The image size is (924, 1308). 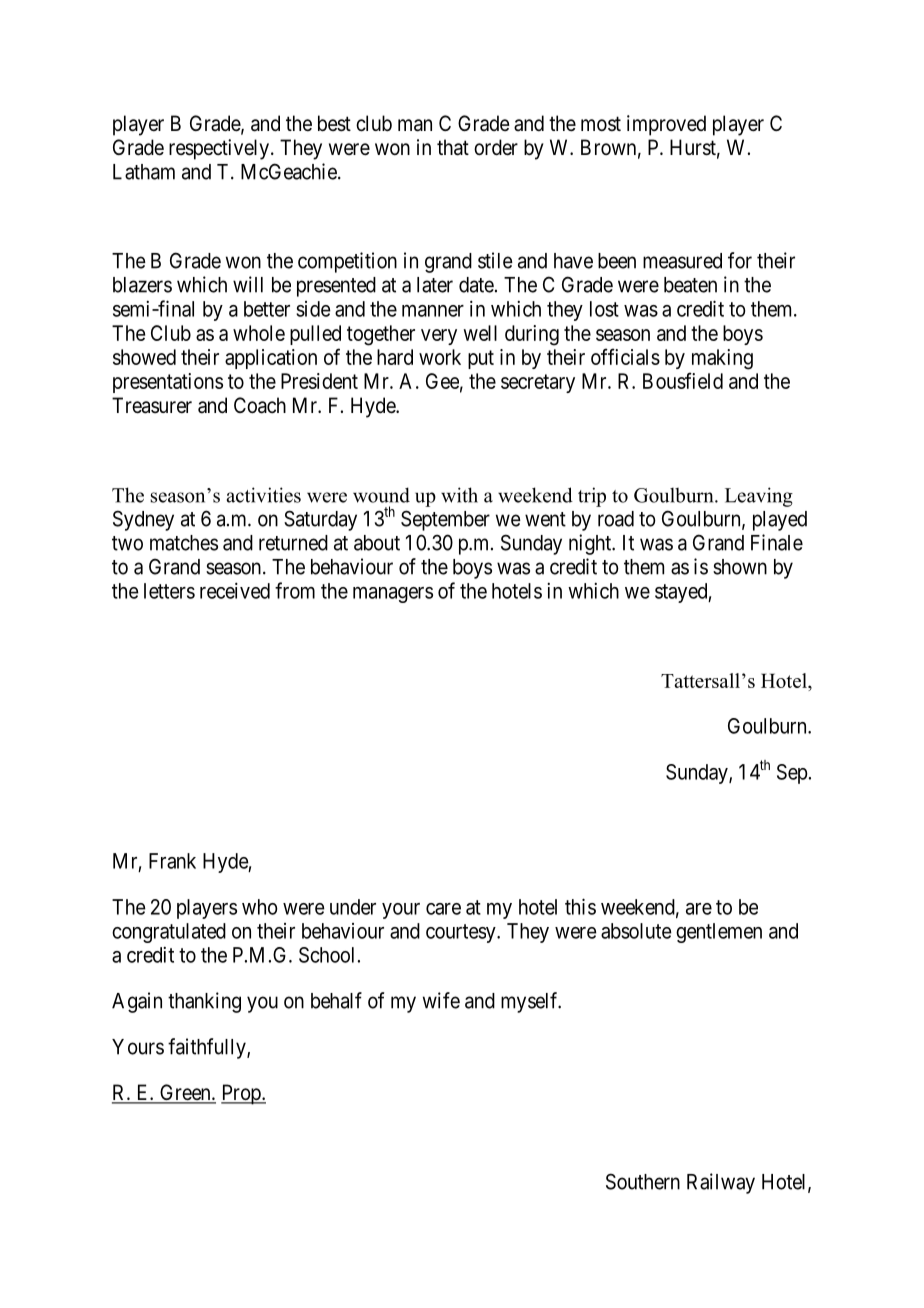 What do you see at coordinates (235, 590) in the document?
I see `received` at bounding box center [235, 590].
